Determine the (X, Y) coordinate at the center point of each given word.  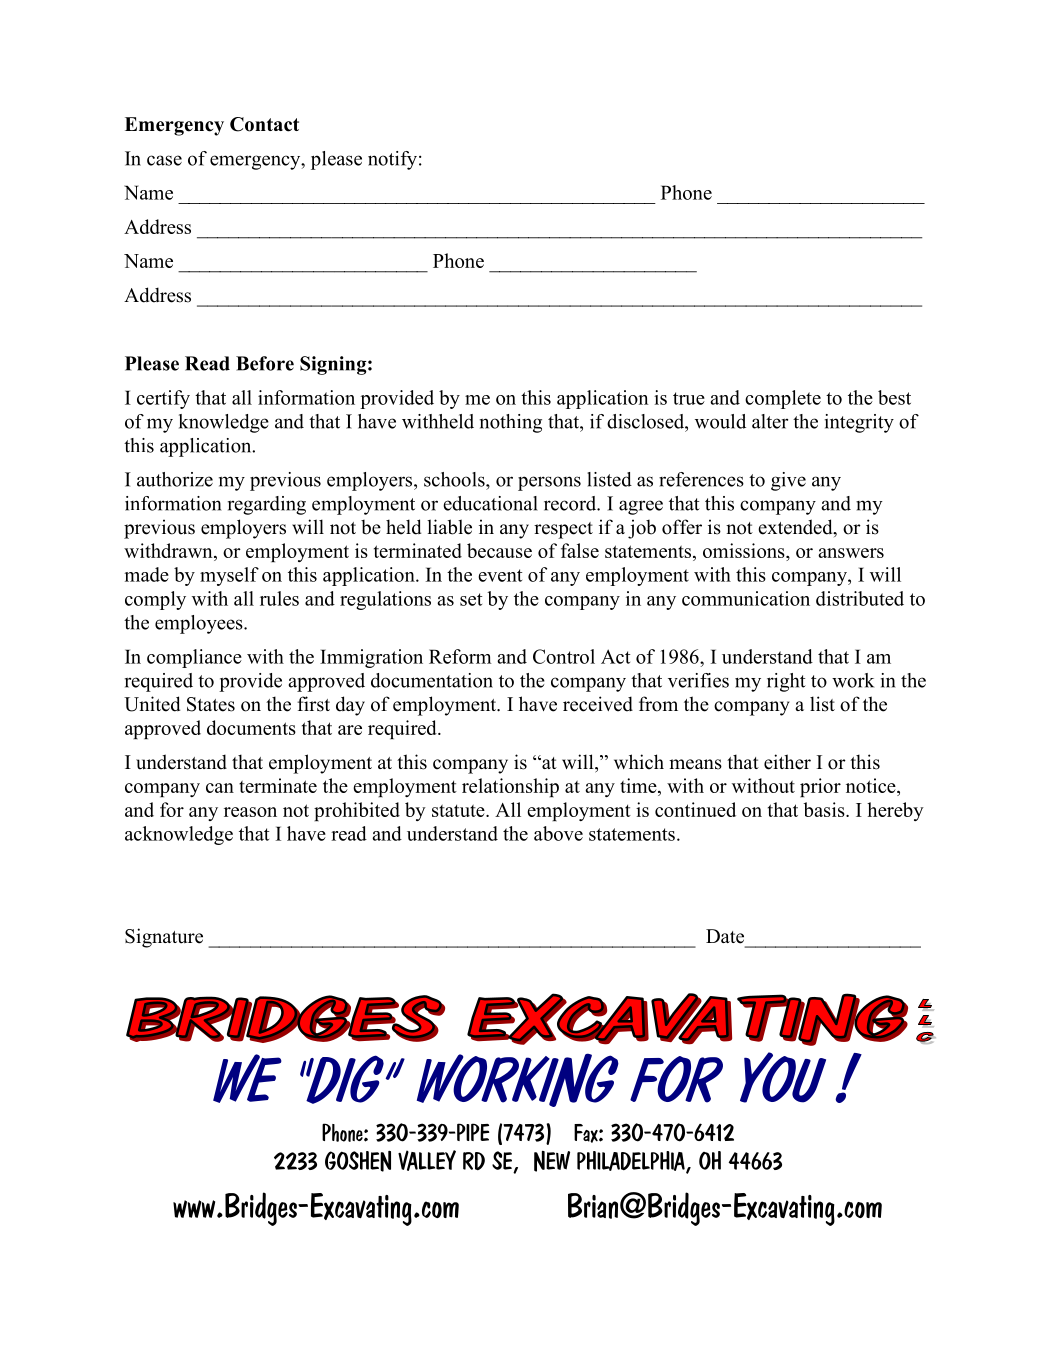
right (786, 682)
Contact (264, 124)
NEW (552, 1161)
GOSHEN (358, 1161)
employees (200, 624)
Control (564, 656)
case (164, 160)
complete (783, 399)
